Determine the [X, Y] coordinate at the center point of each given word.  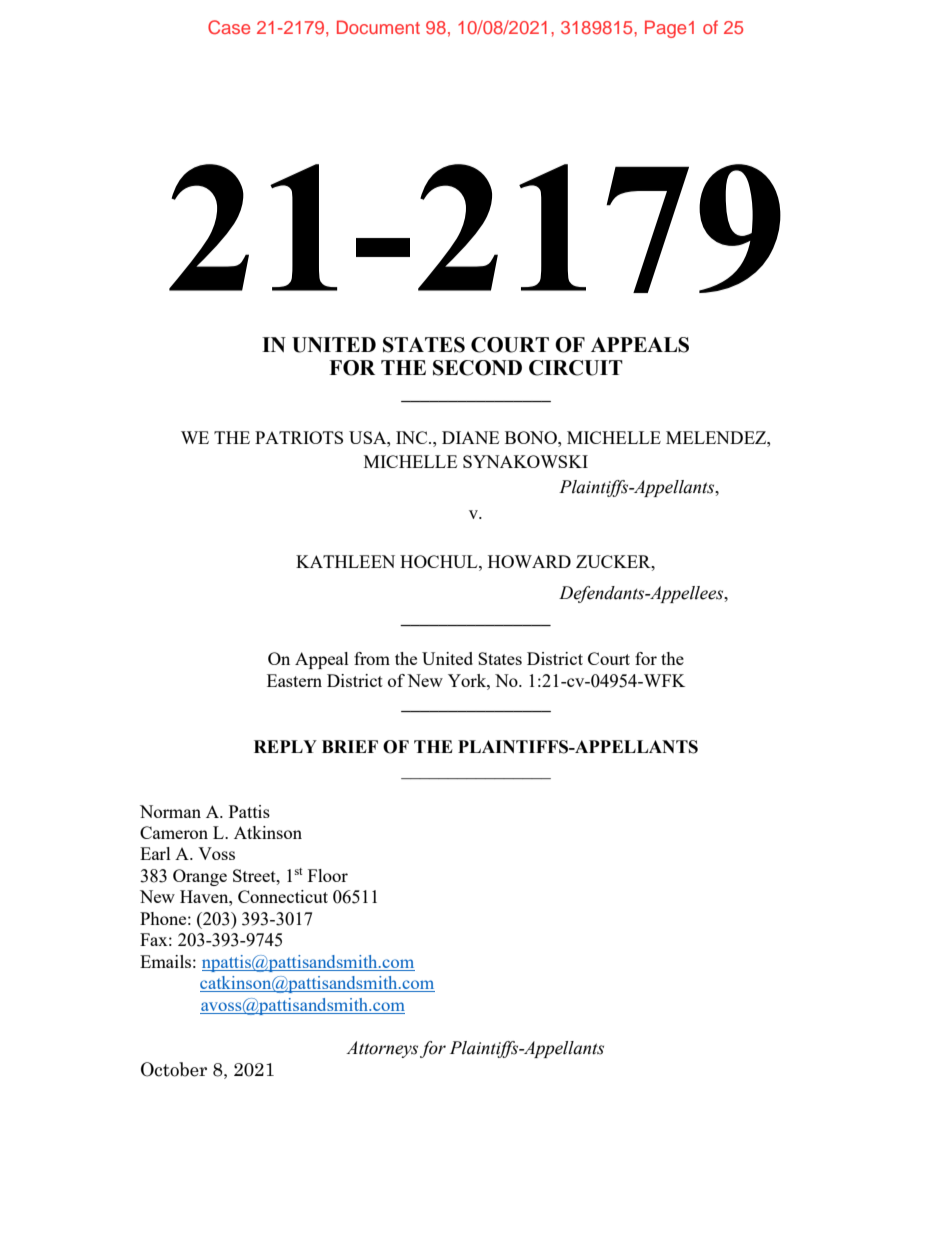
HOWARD [529, 561]
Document [378, 27]
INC [413, 437]
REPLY [285, 746]
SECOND [477, 368]
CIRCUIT [576, 368]
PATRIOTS [299, 437]
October [174, 1069]
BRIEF [350, 746]
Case [229, 27]
